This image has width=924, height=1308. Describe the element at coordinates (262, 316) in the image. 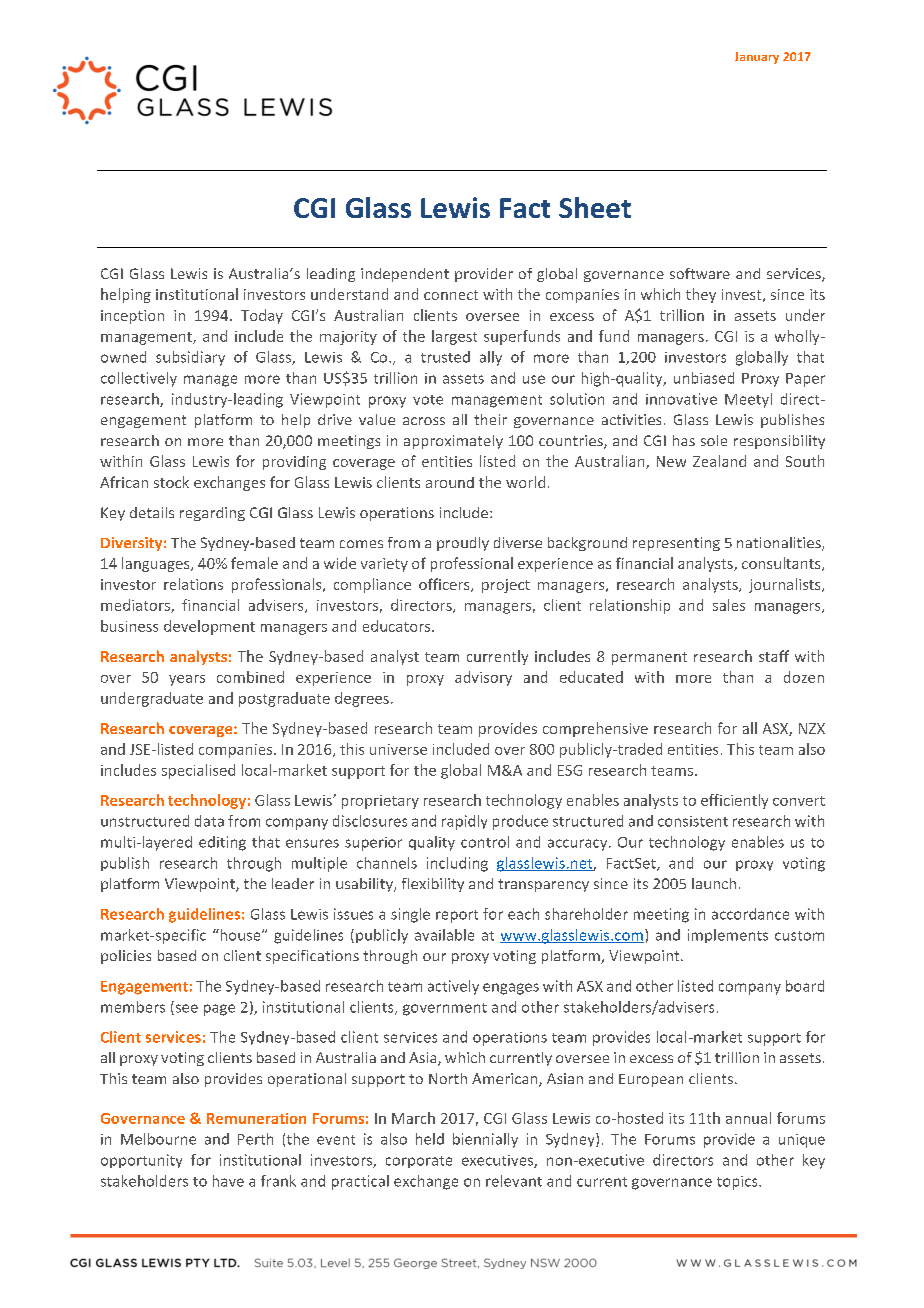

I see `Today` at that location.
